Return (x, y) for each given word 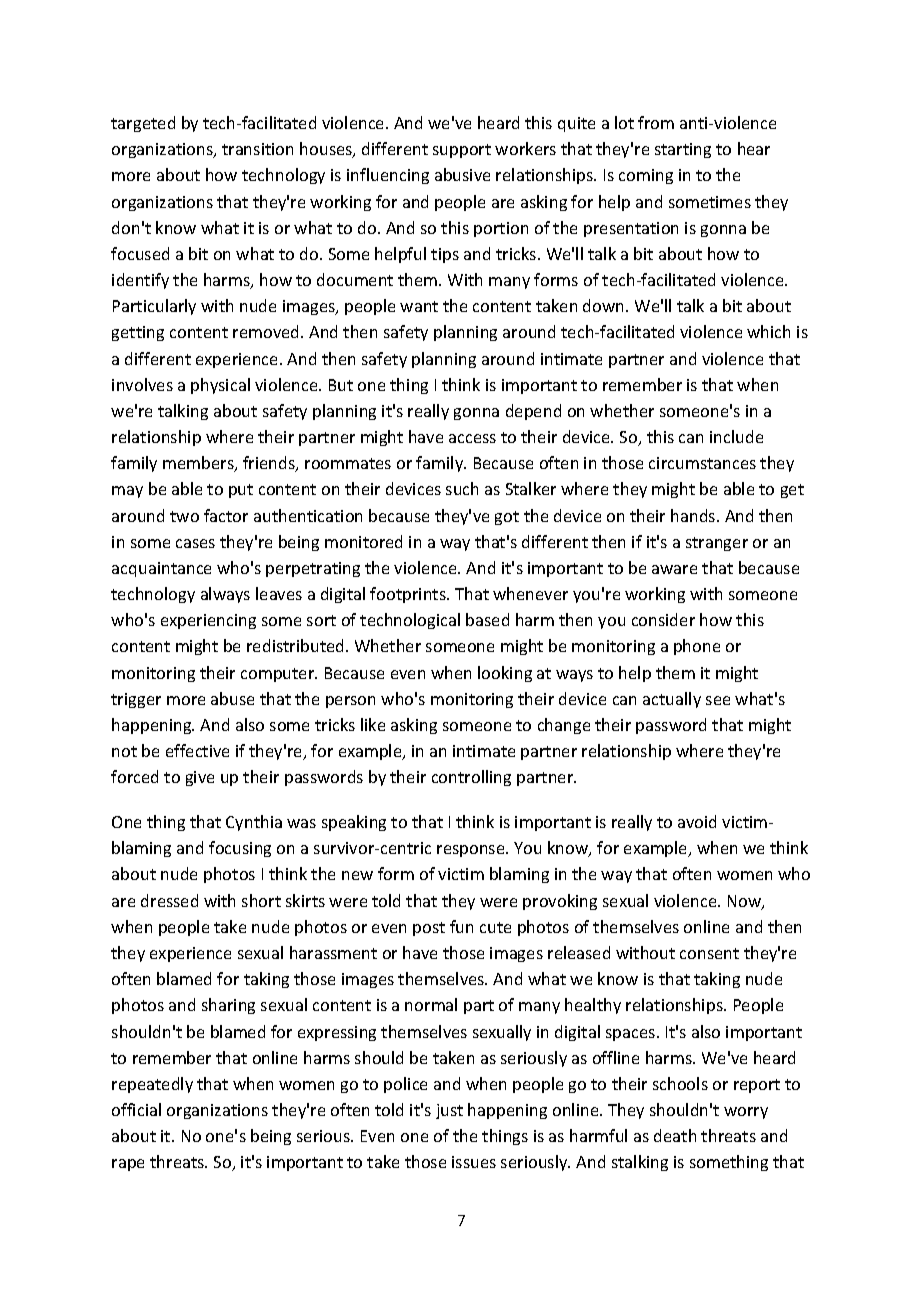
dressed (169, 900)
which (768, 331)
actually (672, 700)
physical (220, 386)
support (462, 151)
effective (197, 750)
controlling (471, 778)
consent (709, 953)
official (136, 1109)
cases (195, 543)
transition (257, 149)
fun (461, 926)
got (507, 518)
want (419, 306)
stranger (717, 544)
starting (683, 150)
